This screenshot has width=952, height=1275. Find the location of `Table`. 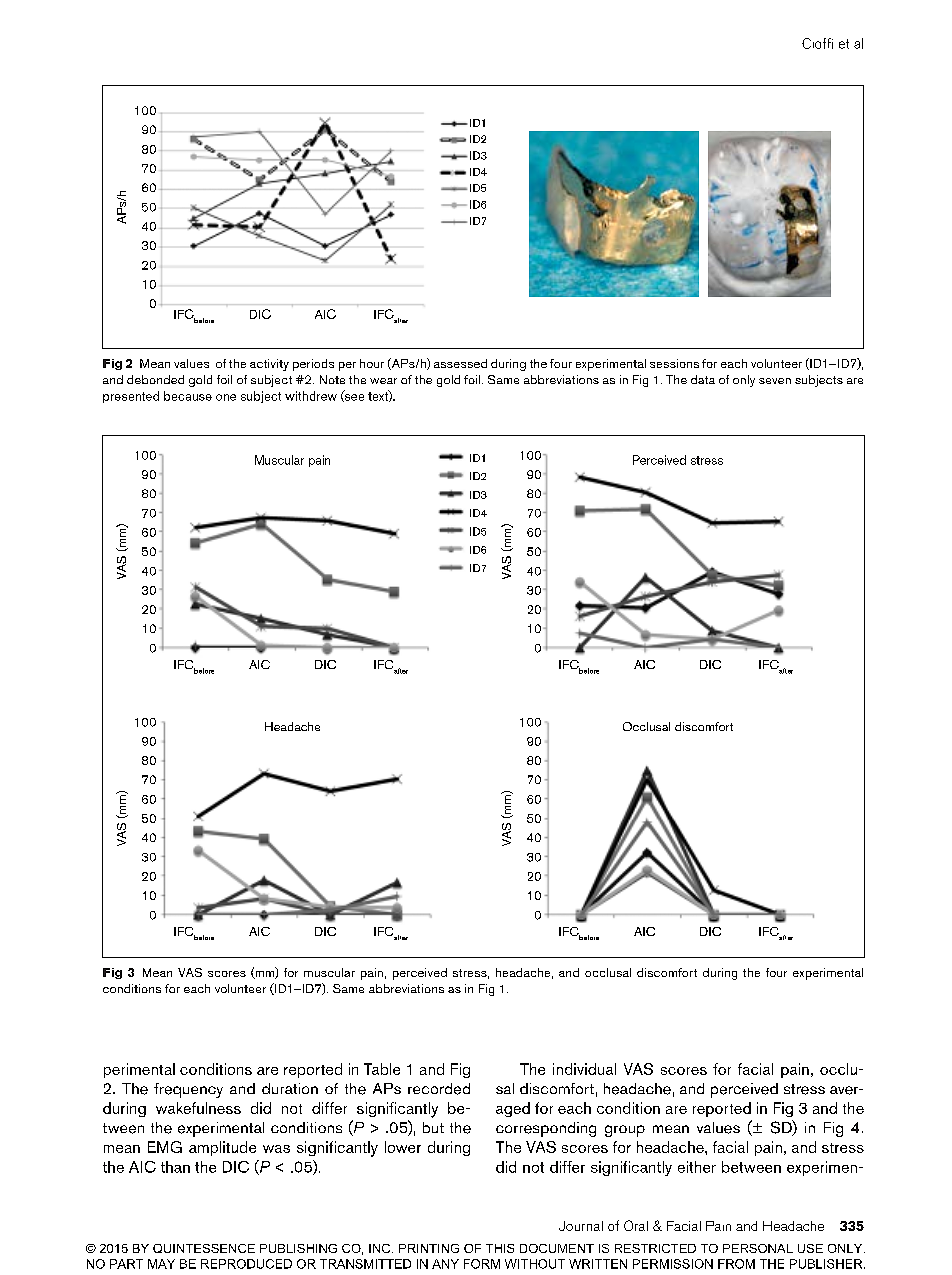

Table is located at coordinates (382, 1069).
